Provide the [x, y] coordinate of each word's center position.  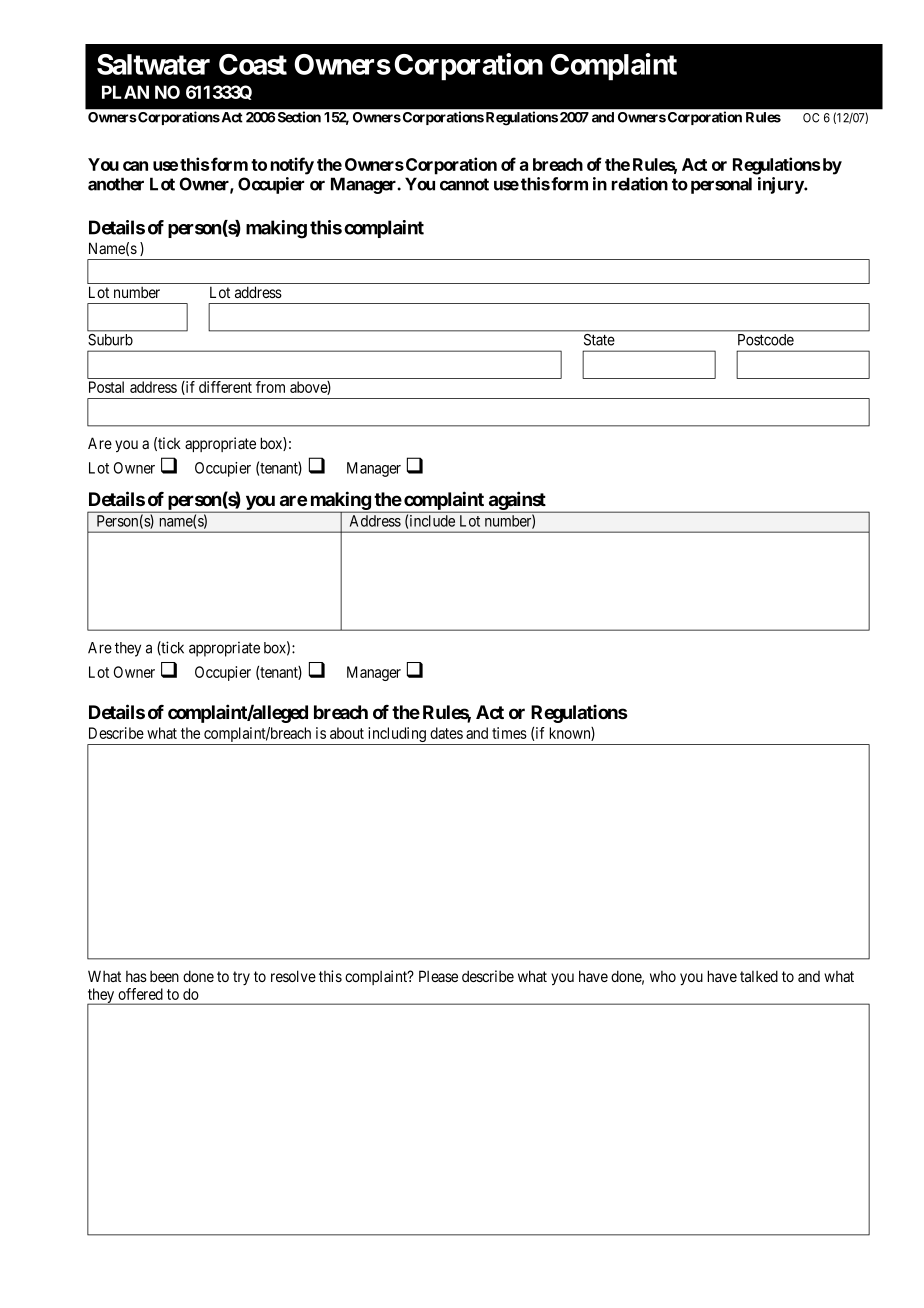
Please [438, 976]
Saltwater [153, 64]
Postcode [766, 340]
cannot [464, 184]
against [517, 501]
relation [640, 184]
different [225, 387]
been [164, 976]
